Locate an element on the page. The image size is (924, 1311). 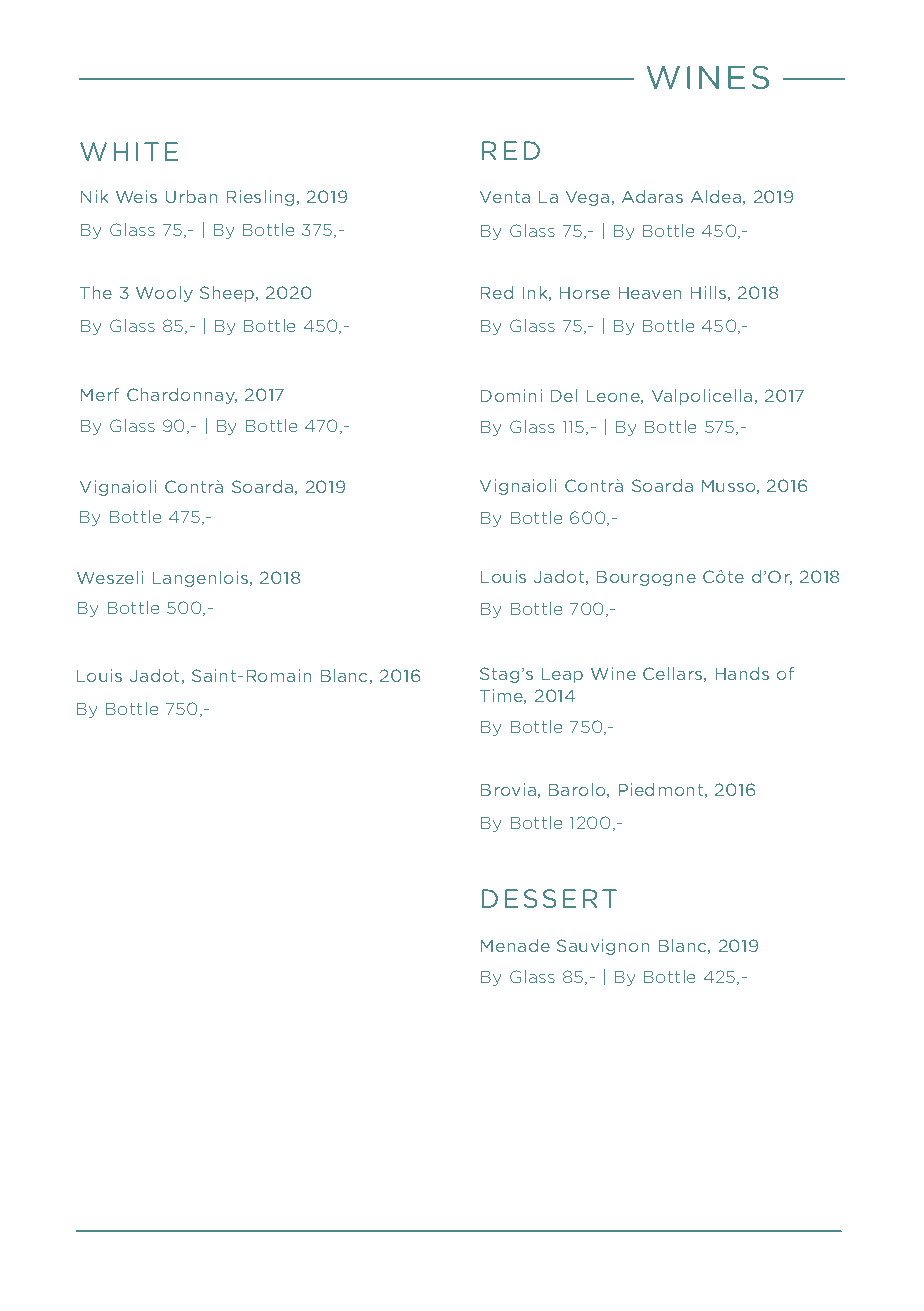
Riesling is located at coordinates (260, 198).
